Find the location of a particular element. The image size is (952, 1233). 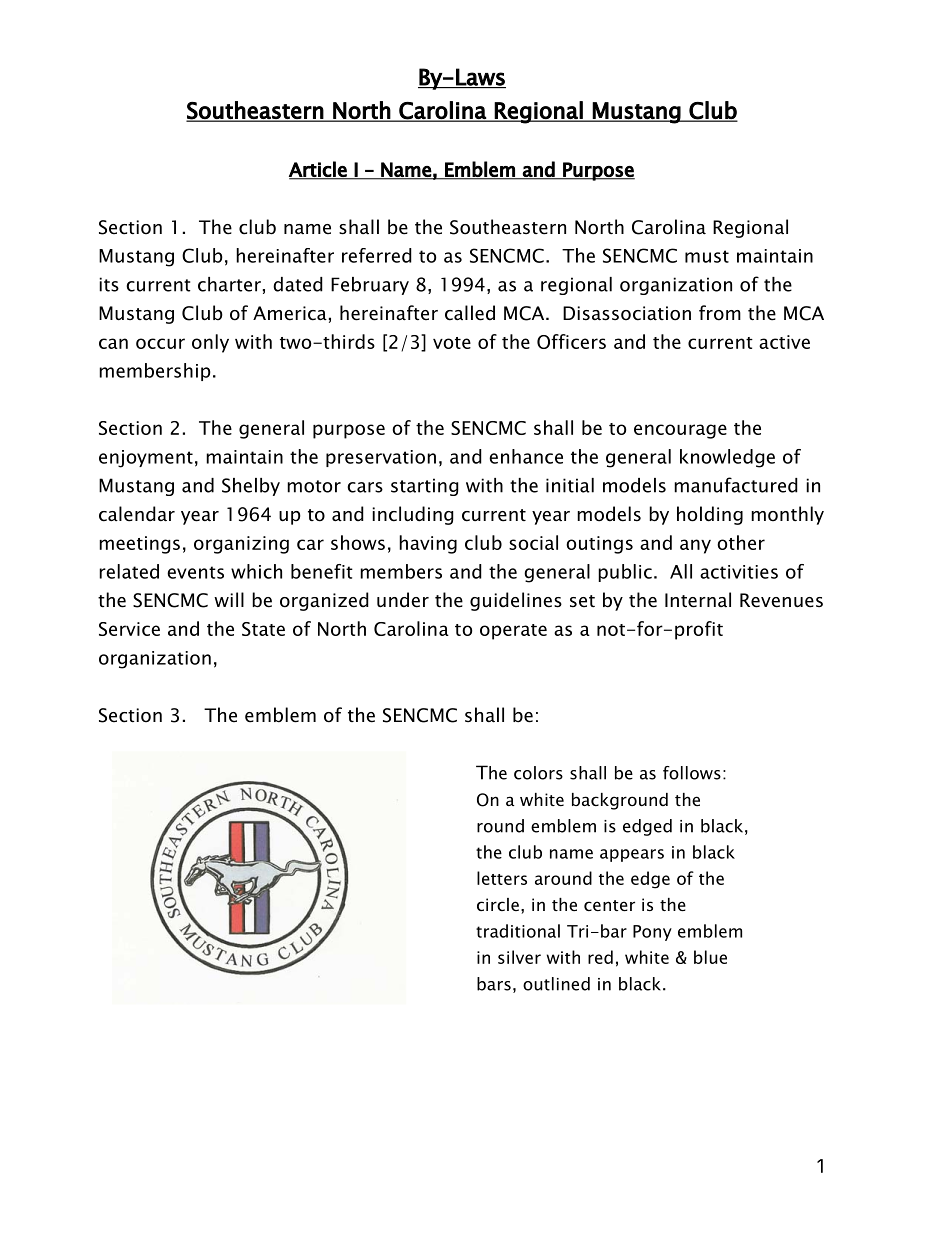

holding is located at coordinates (710, 515).
